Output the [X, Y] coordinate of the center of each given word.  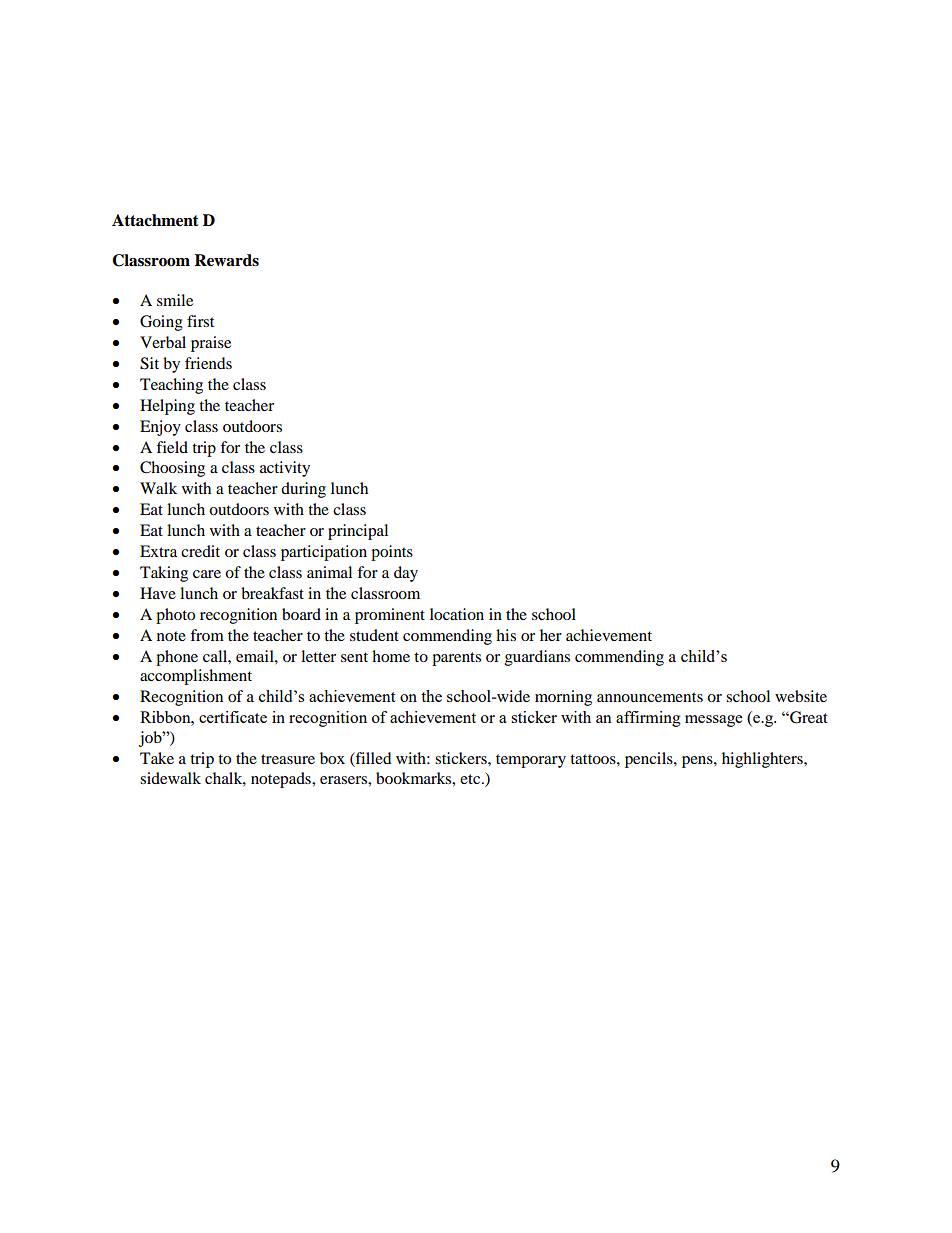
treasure [288, 759]
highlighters [763, 760]
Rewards [226, 260]
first [200, 321]
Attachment [155, 220]
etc [471, 779]
